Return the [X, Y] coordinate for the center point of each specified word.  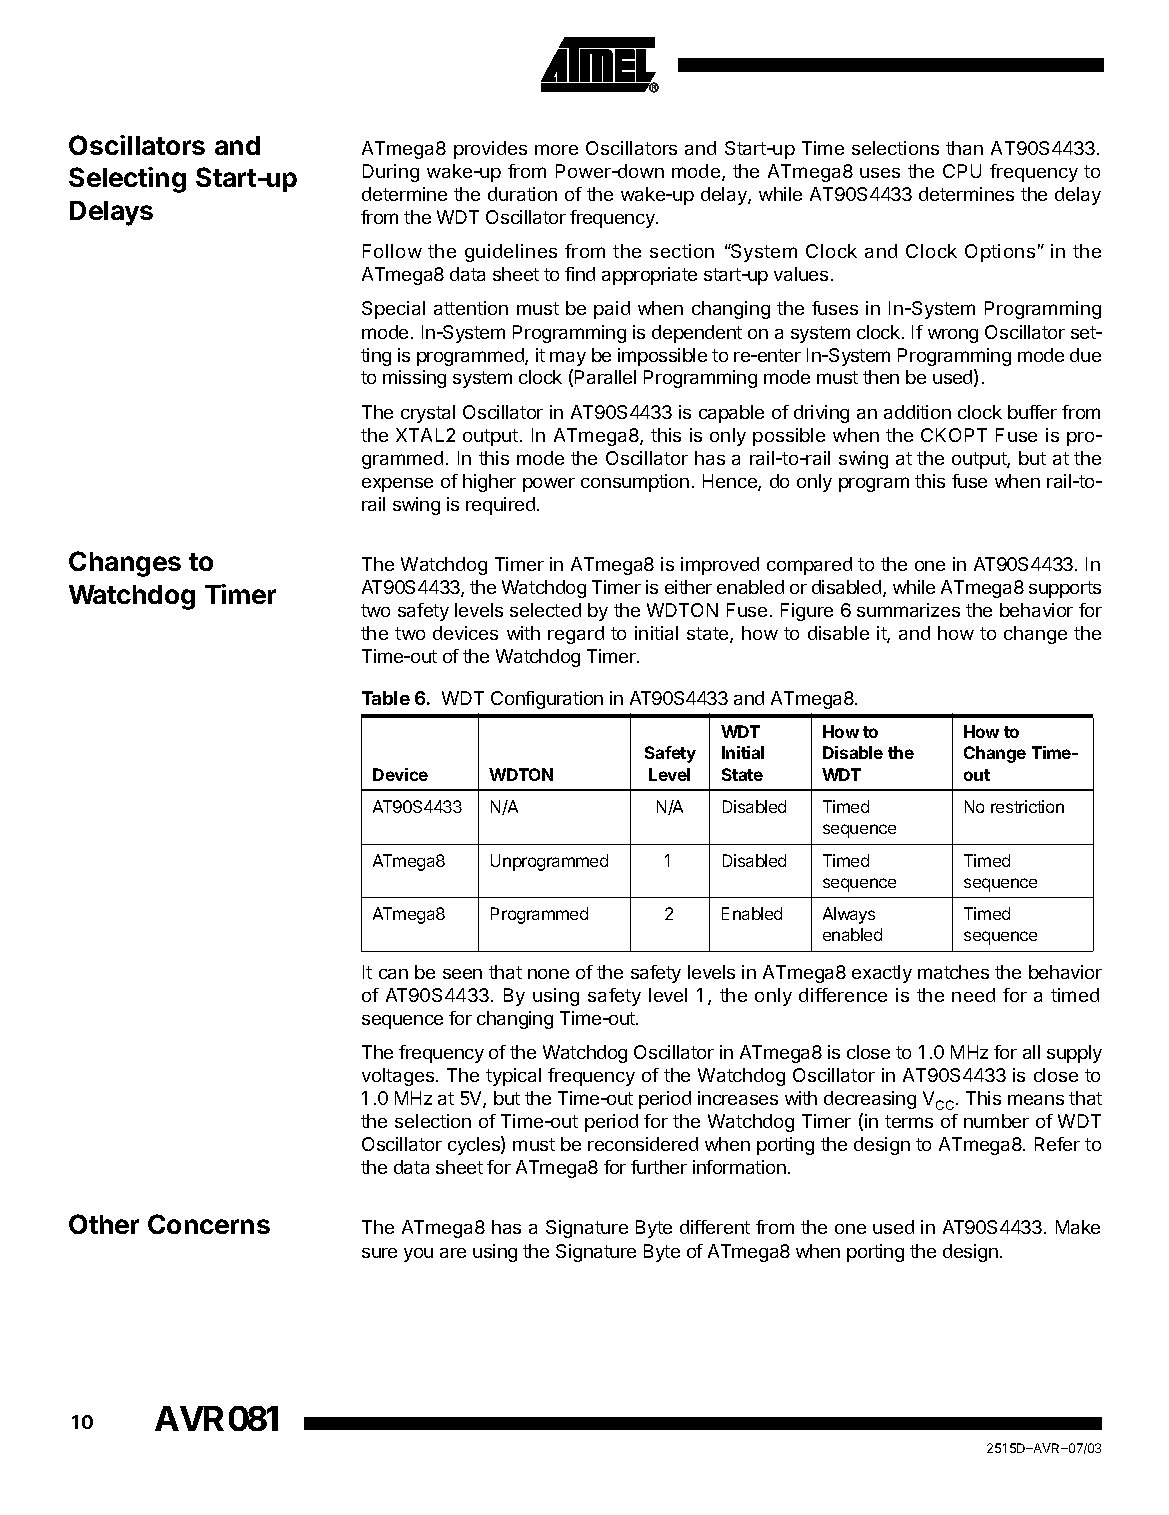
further [659, 1167]
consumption [635, 483]
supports [1065, 589]
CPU [962, 171]
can [393, 974]
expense [397, 485]
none [548, 974]
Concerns [209, 1224]
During [391, 173]
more [556, 149]
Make [1078, 1227]
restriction [1027, 806]
